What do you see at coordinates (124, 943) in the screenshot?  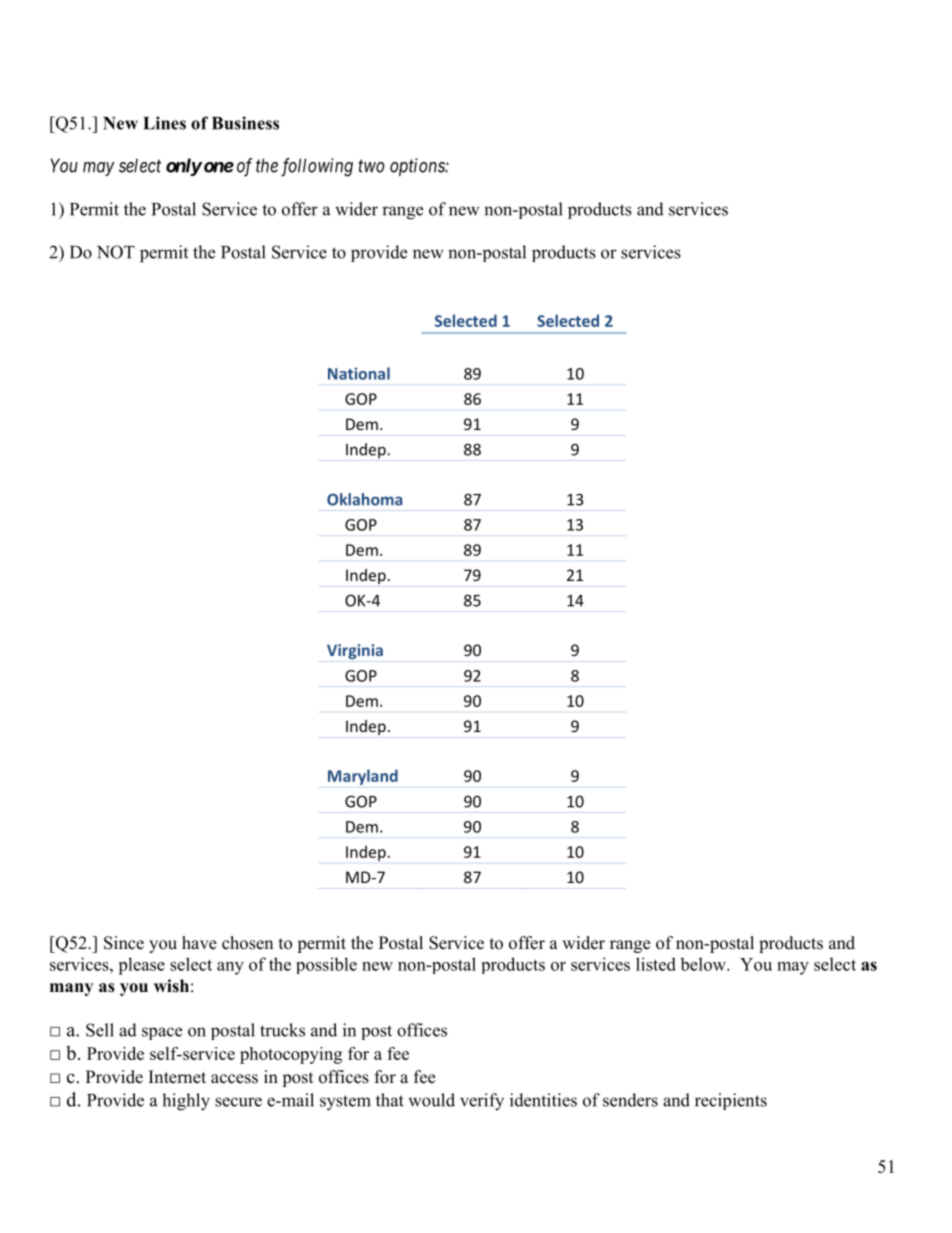 I see `Since` at bounding box center [124, 943].
